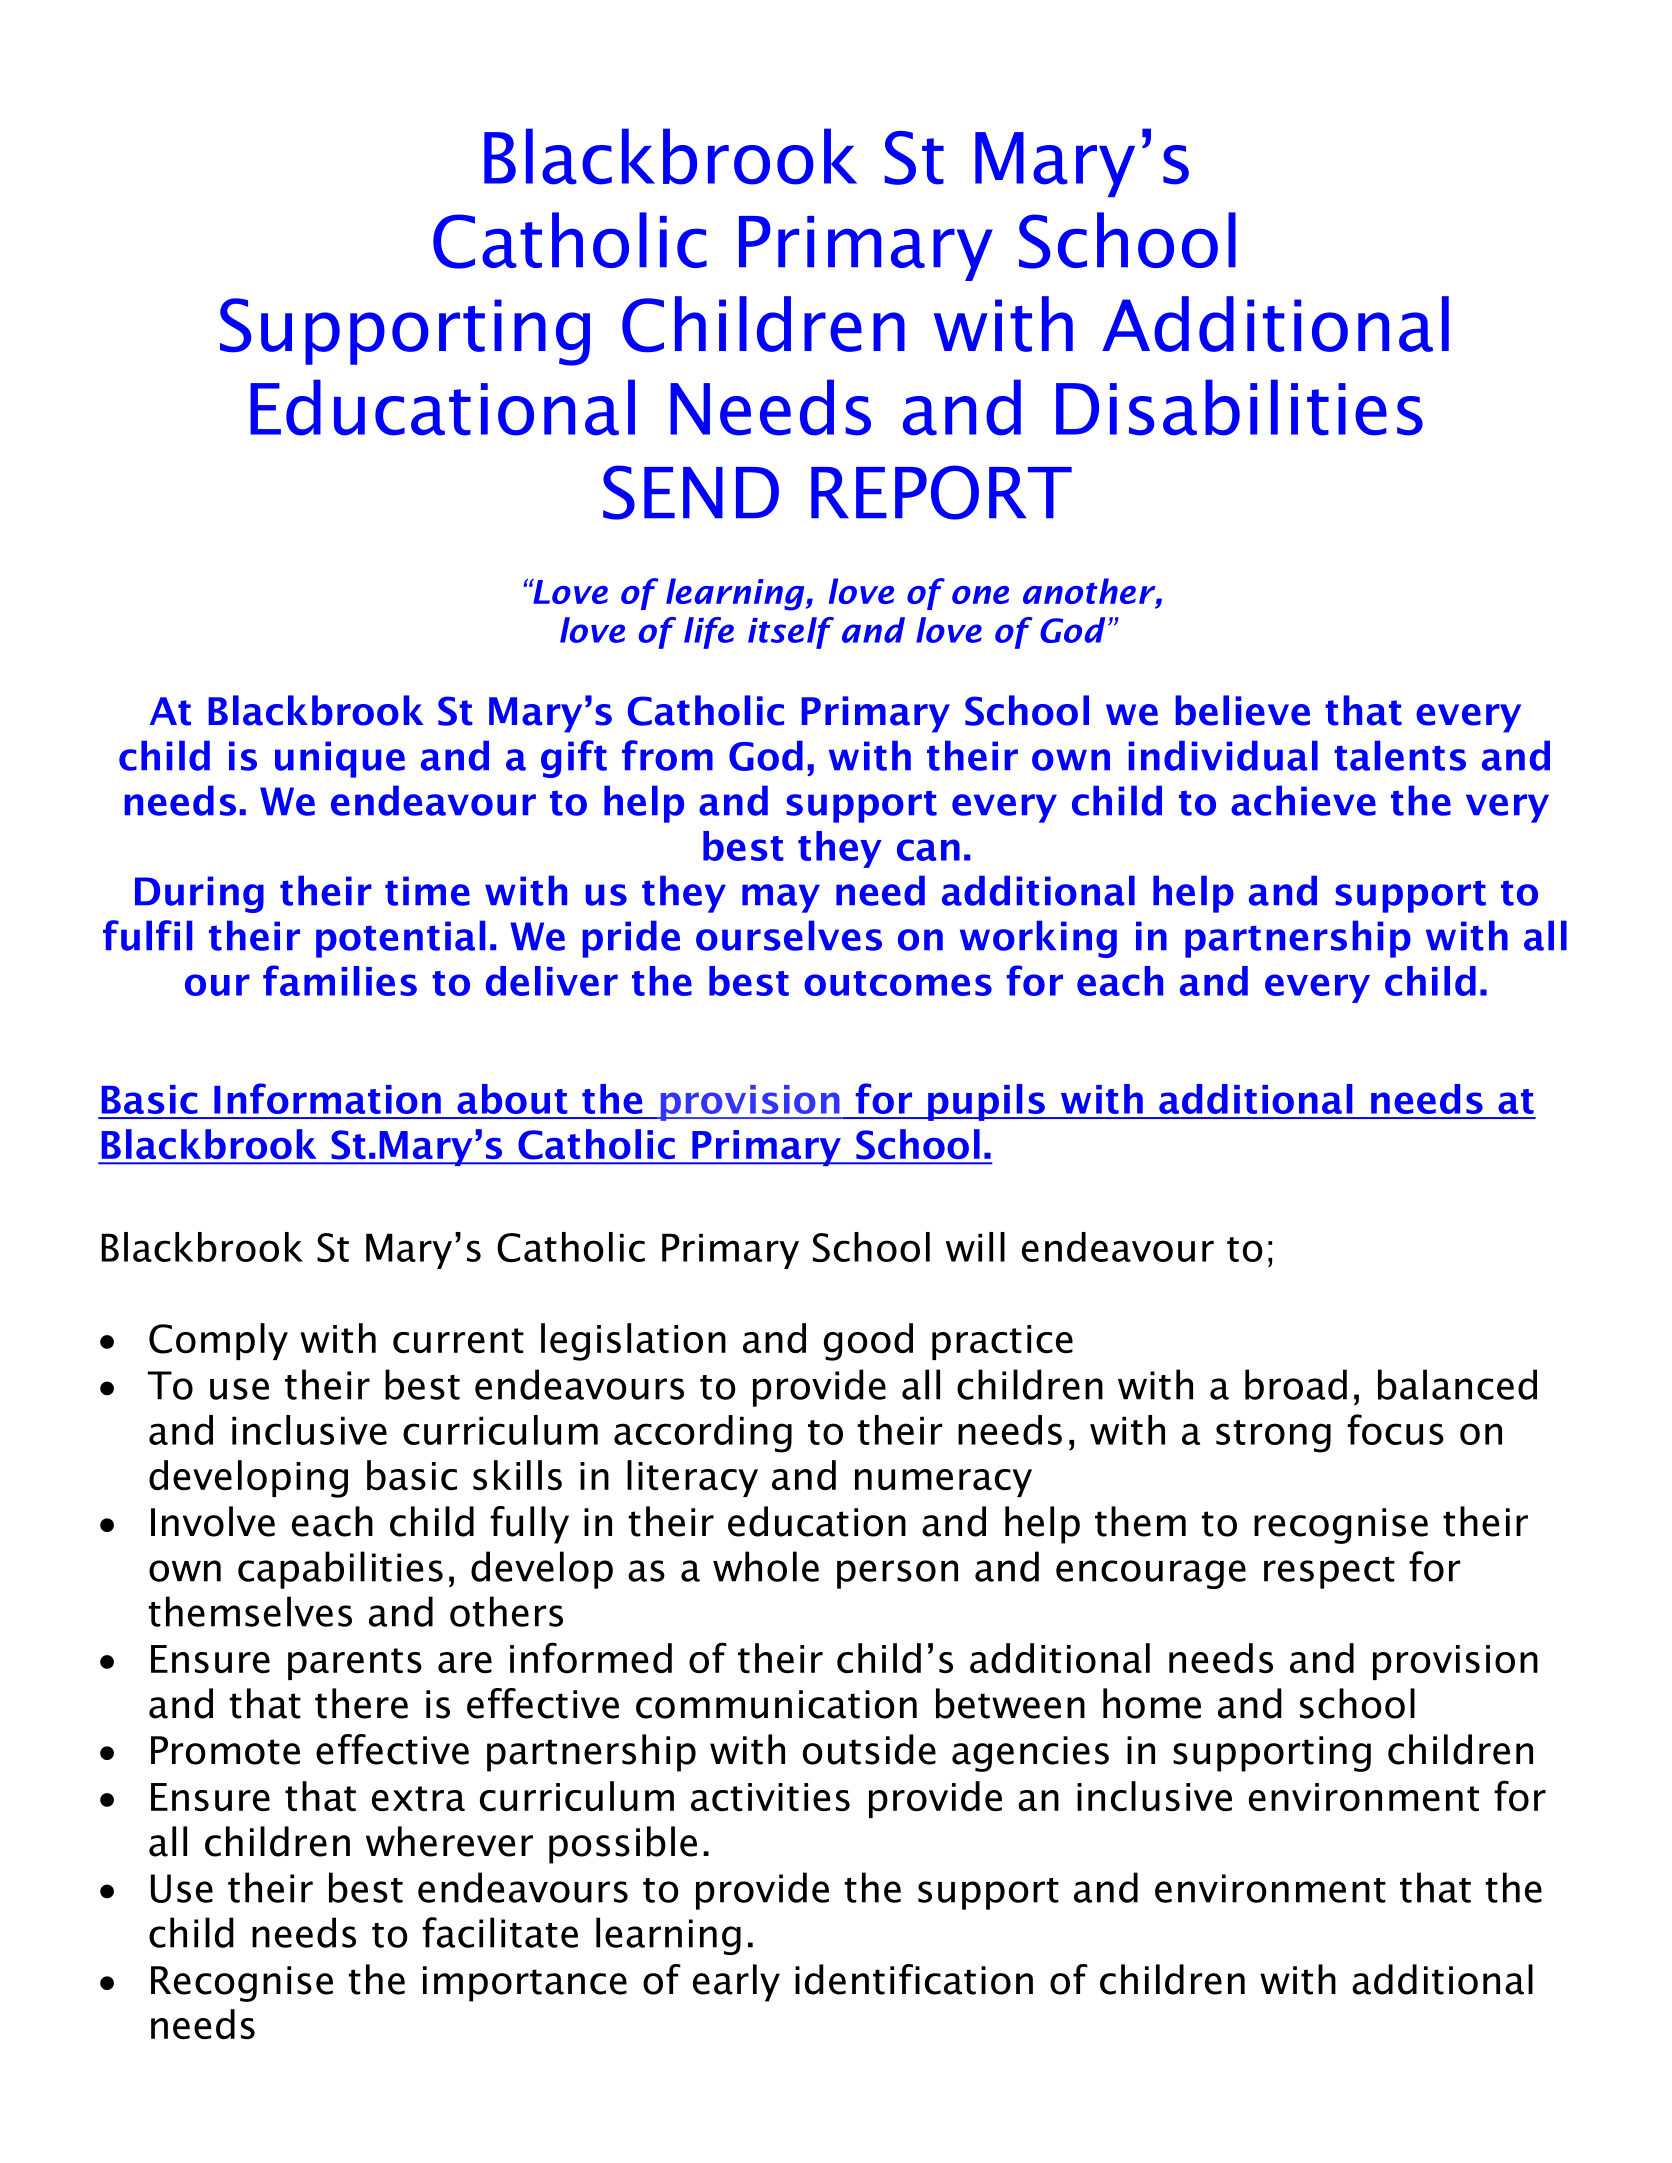 This screenshot has height=2163, width=1672. Describe the element at coordinates (1239, 407) in the screenshot. I see `Disabilities` at that location.
